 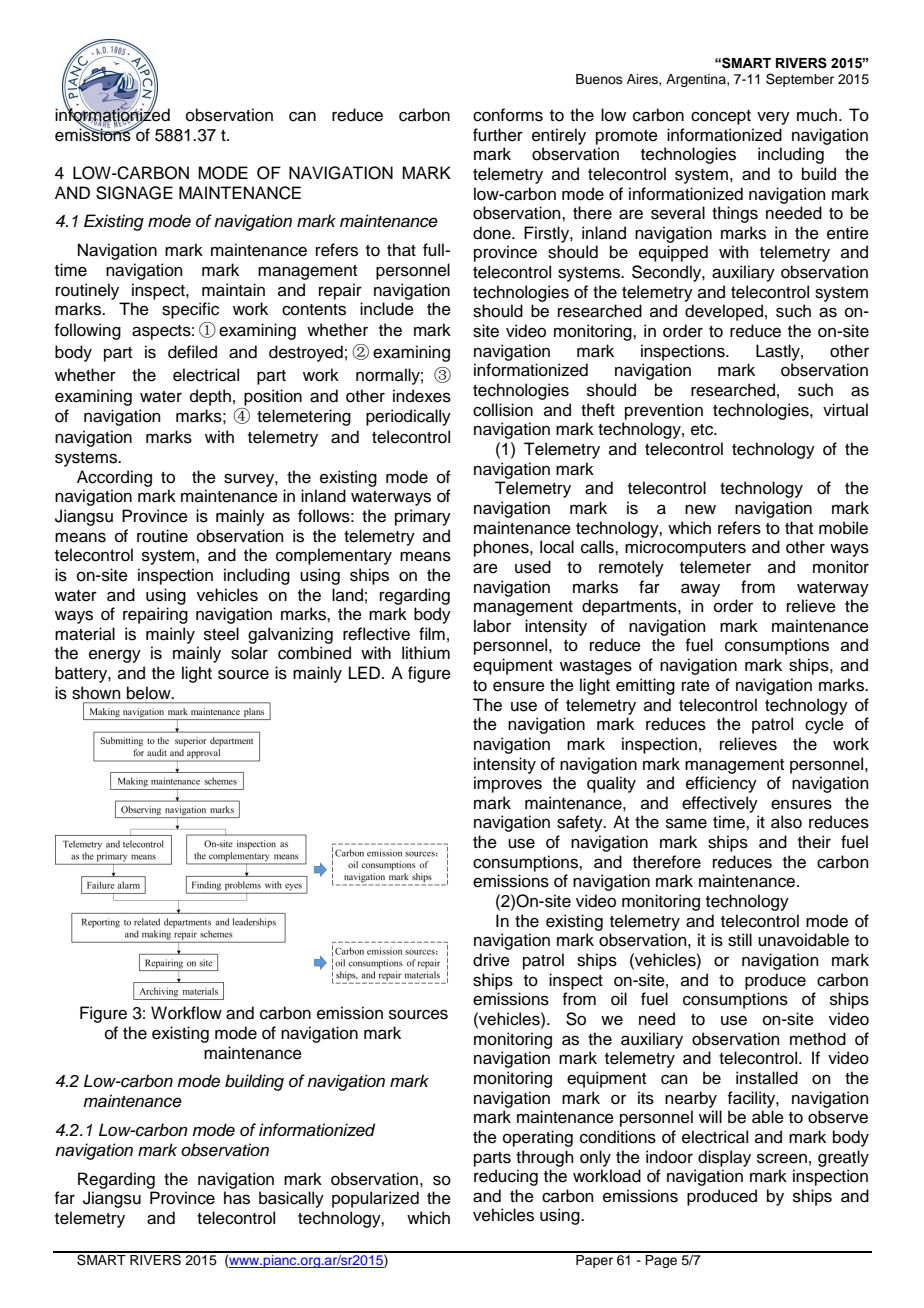 What do you see at coordinates (506, 1177) in the screenshot?
I see `reducing` at bounding box center [506, 1177].
